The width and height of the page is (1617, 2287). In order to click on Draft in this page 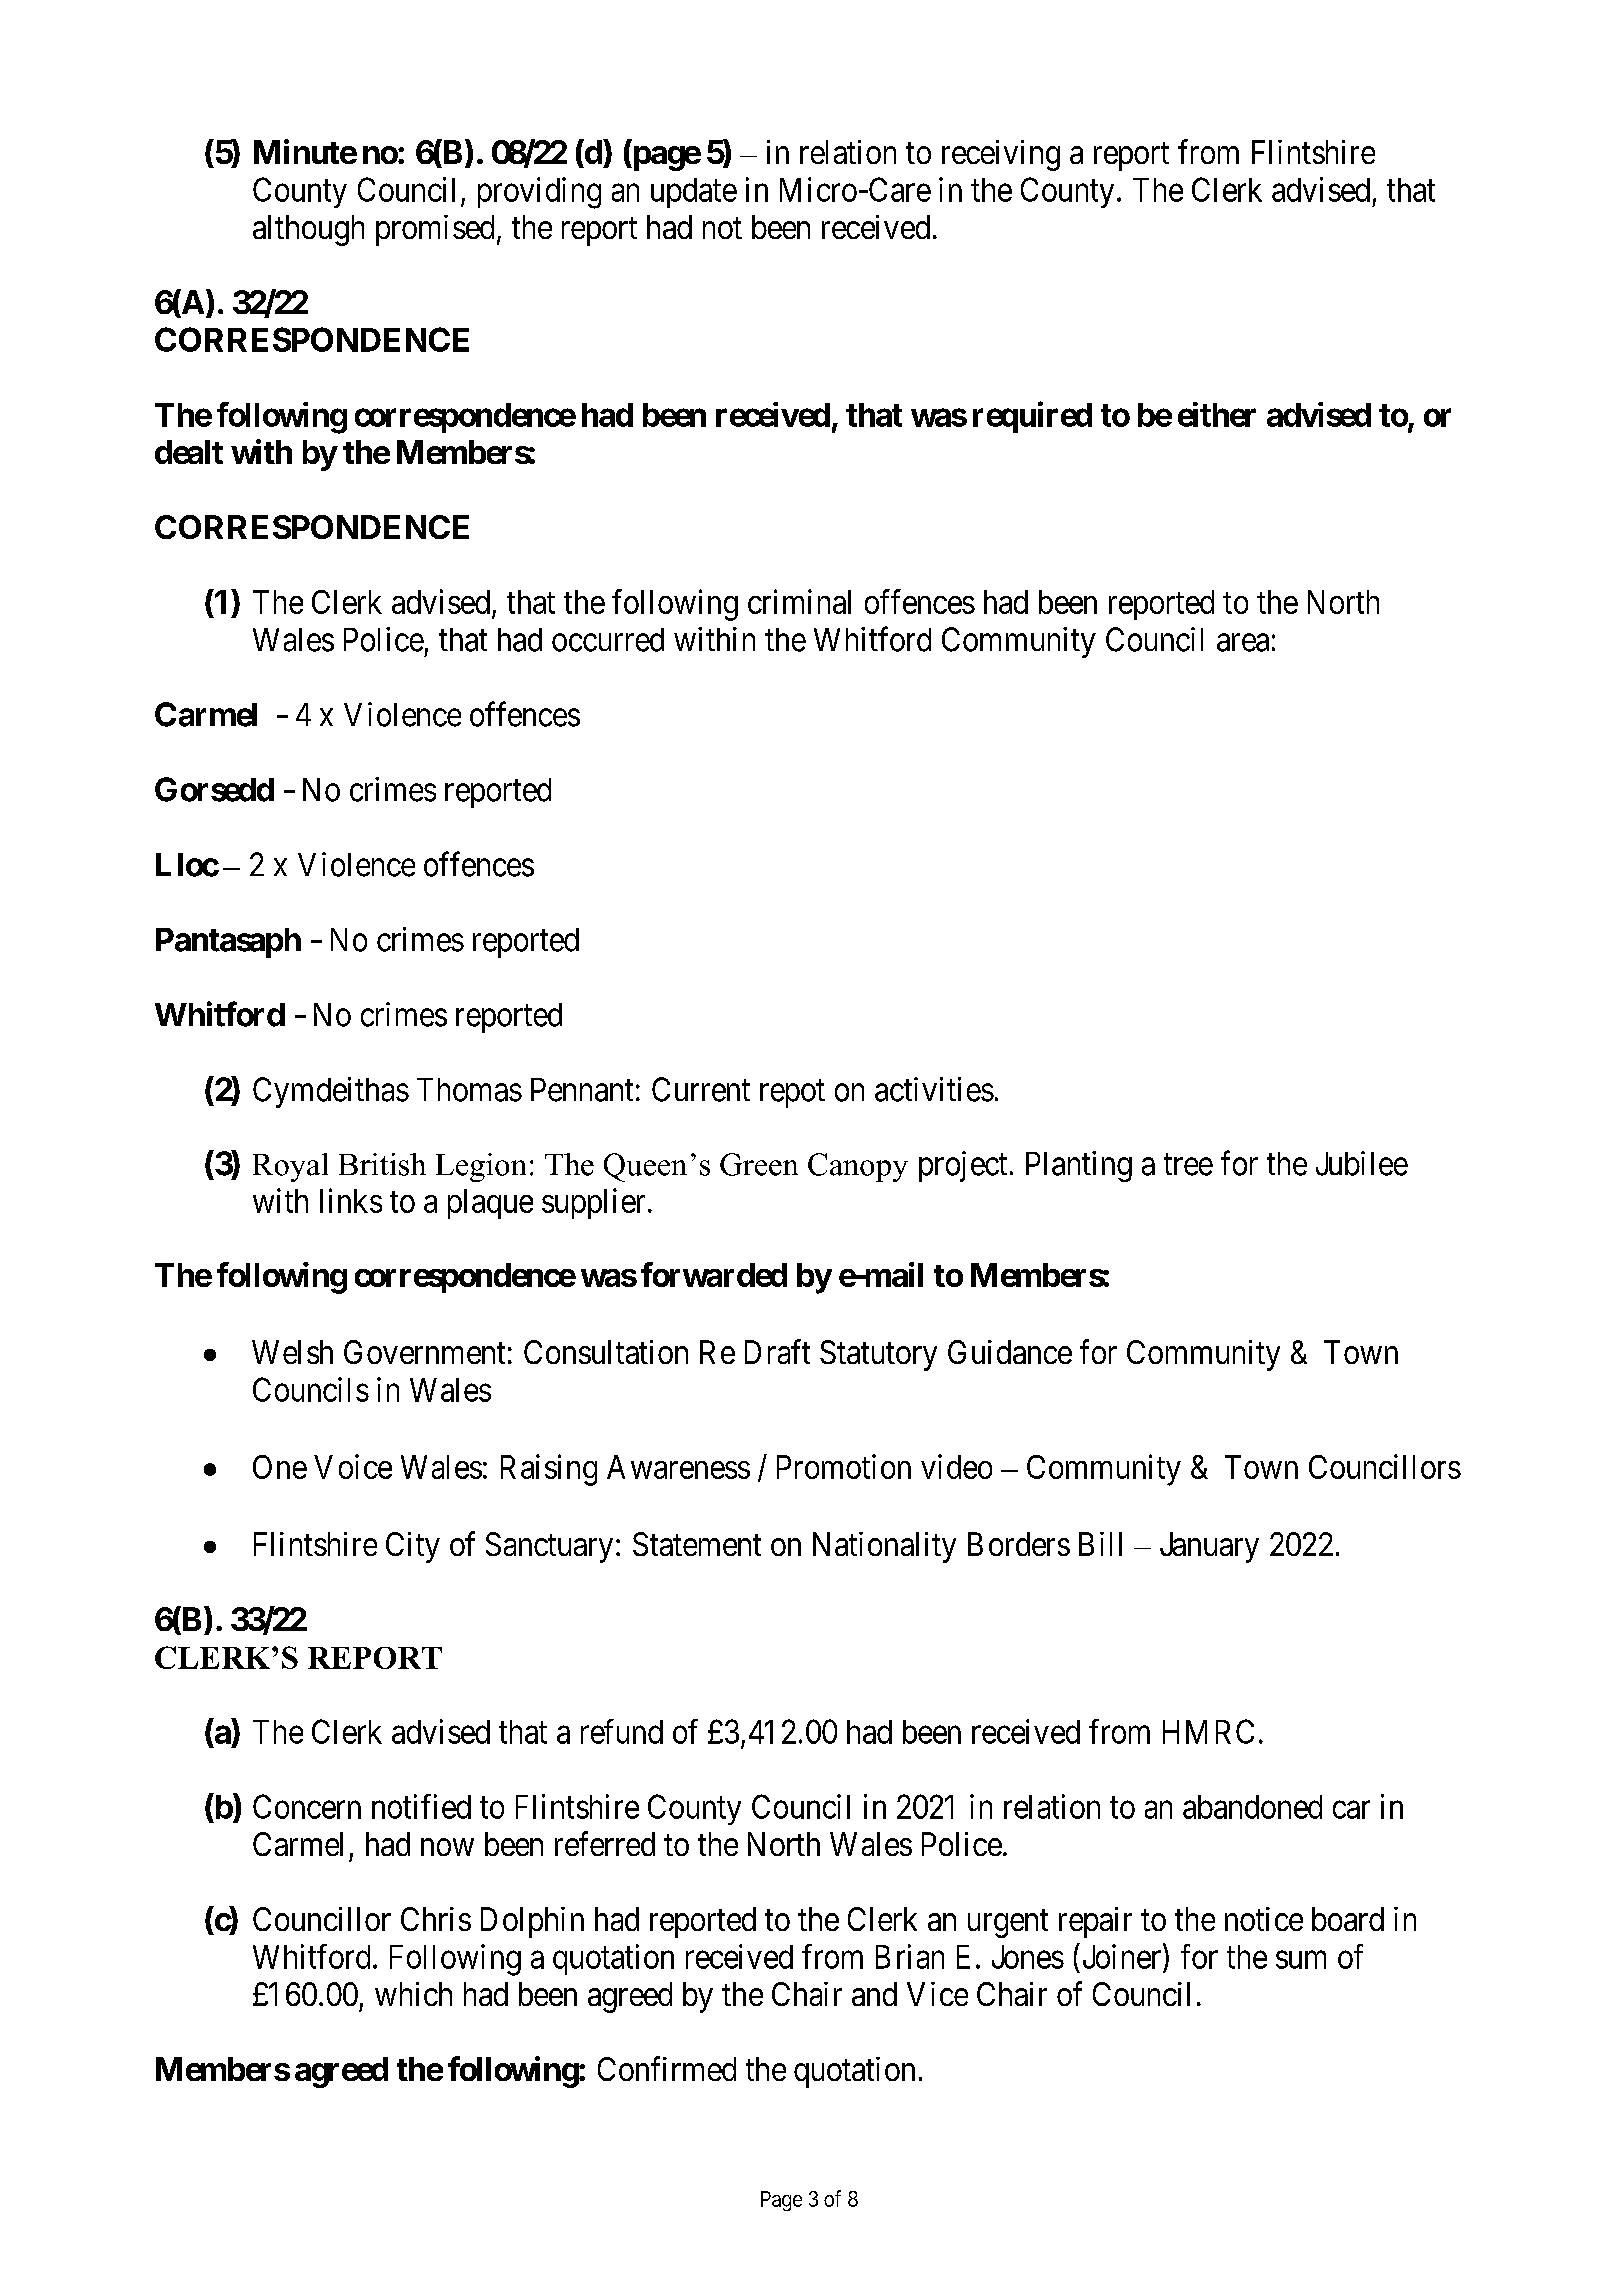, I will do `click(777, 1351)`.
